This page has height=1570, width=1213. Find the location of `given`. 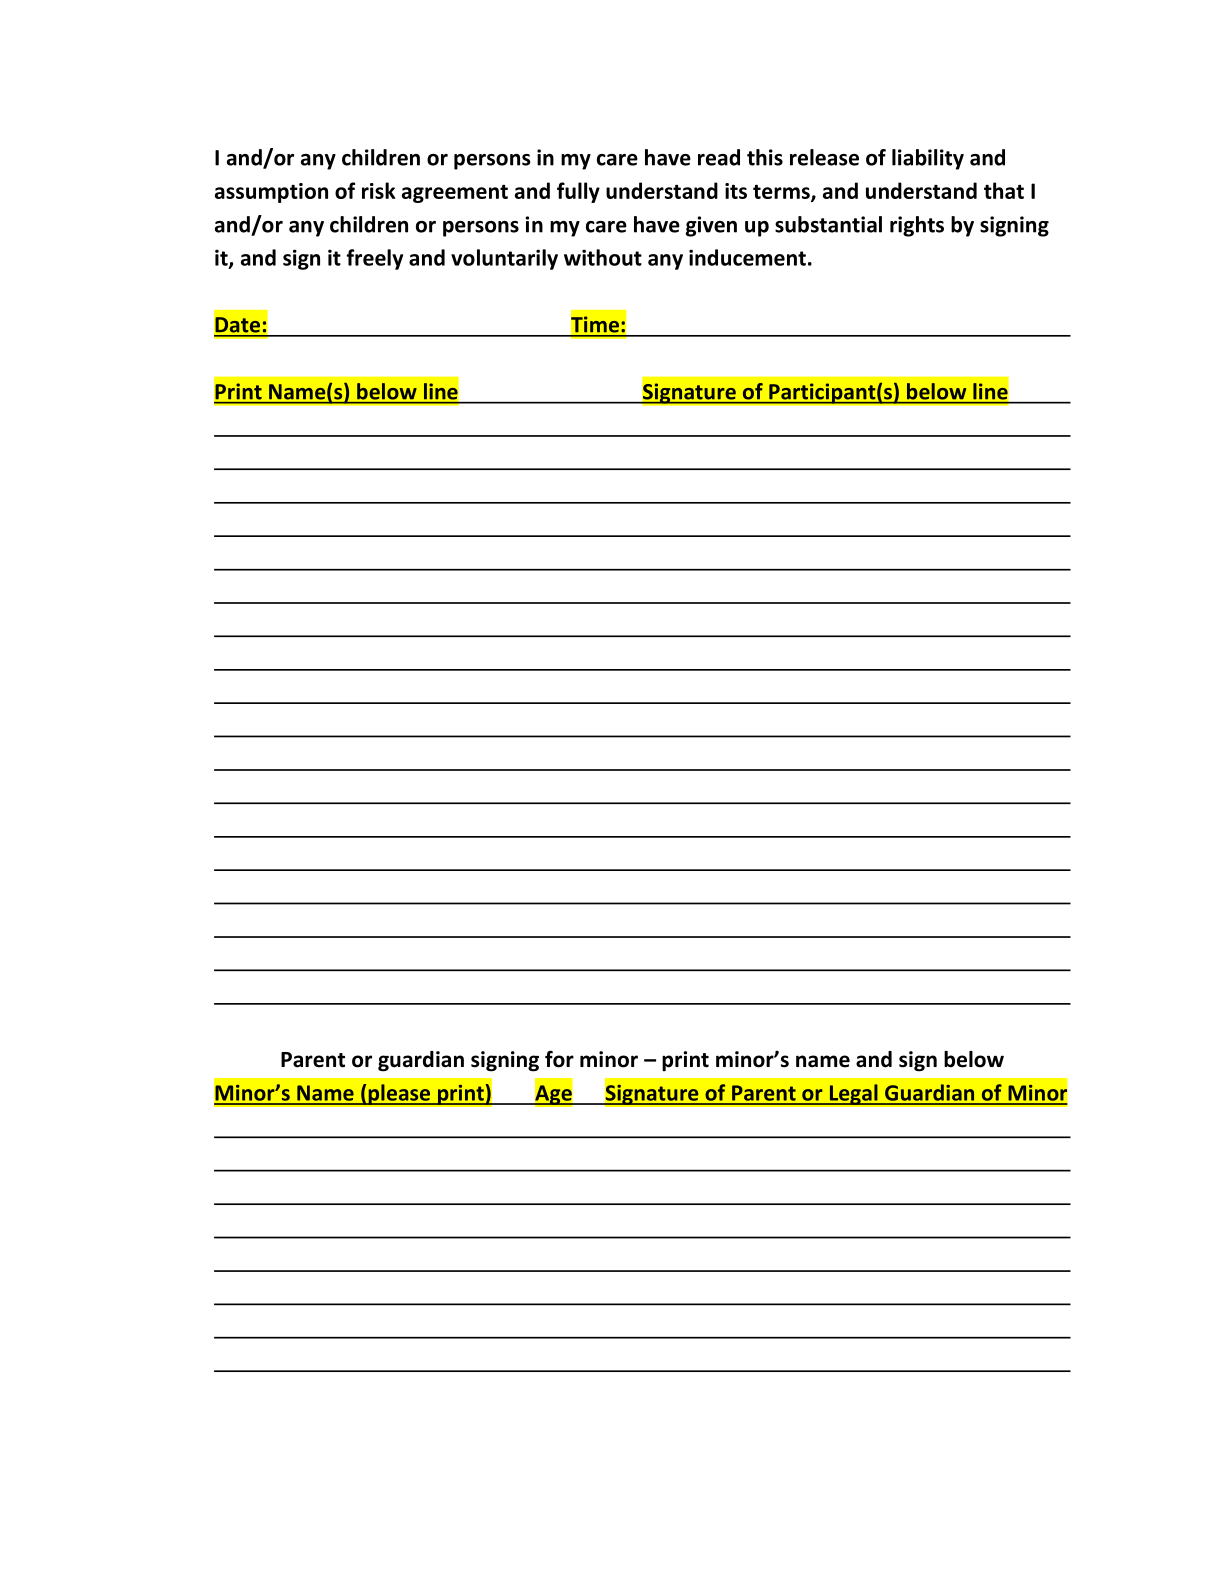

given is located at coordinates (711, 226).
